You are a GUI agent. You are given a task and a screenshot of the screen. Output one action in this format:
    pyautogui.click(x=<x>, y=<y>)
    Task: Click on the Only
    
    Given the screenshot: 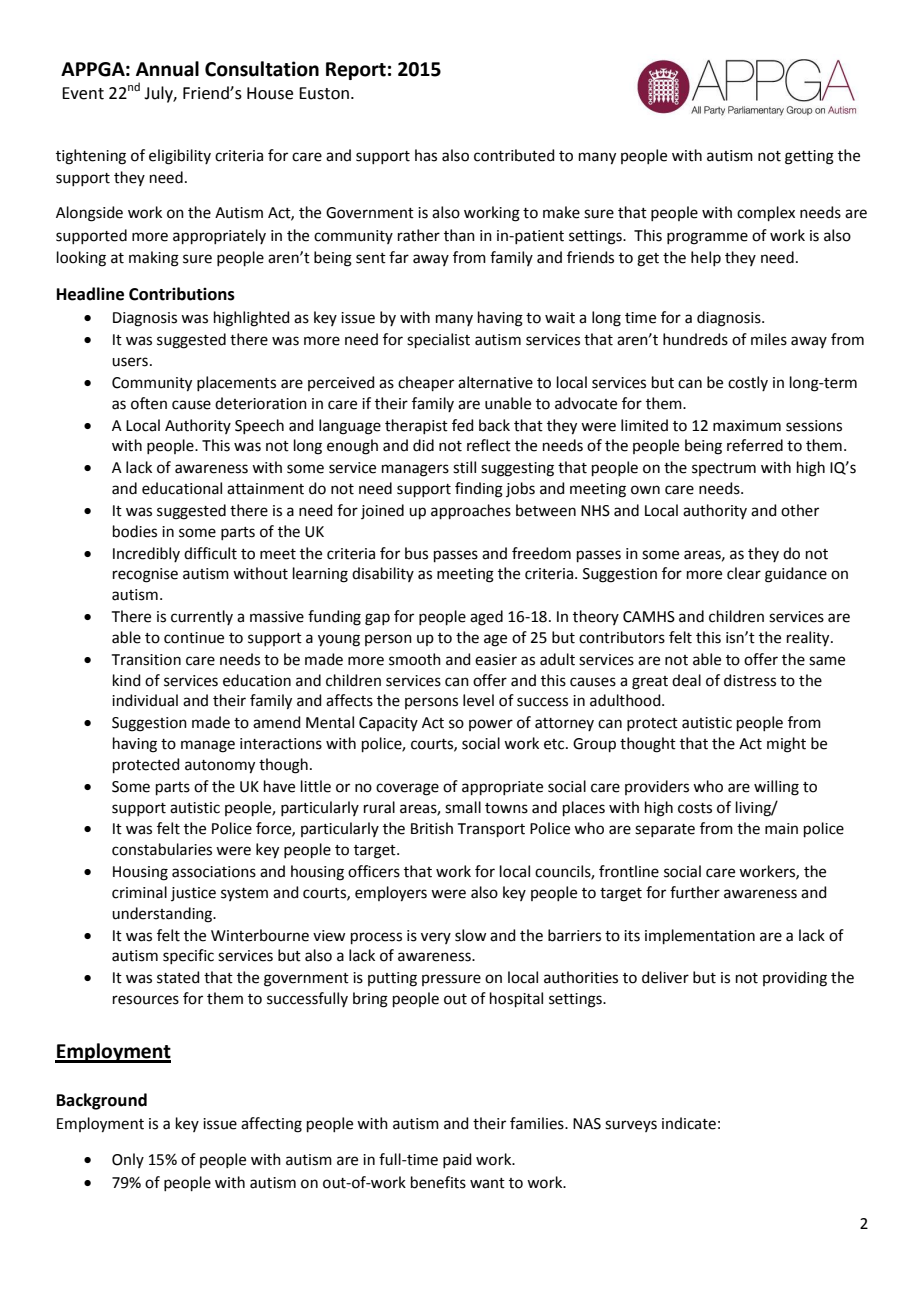 What is the action you would take?
    pyautogui.click(x=128, y=1160)
